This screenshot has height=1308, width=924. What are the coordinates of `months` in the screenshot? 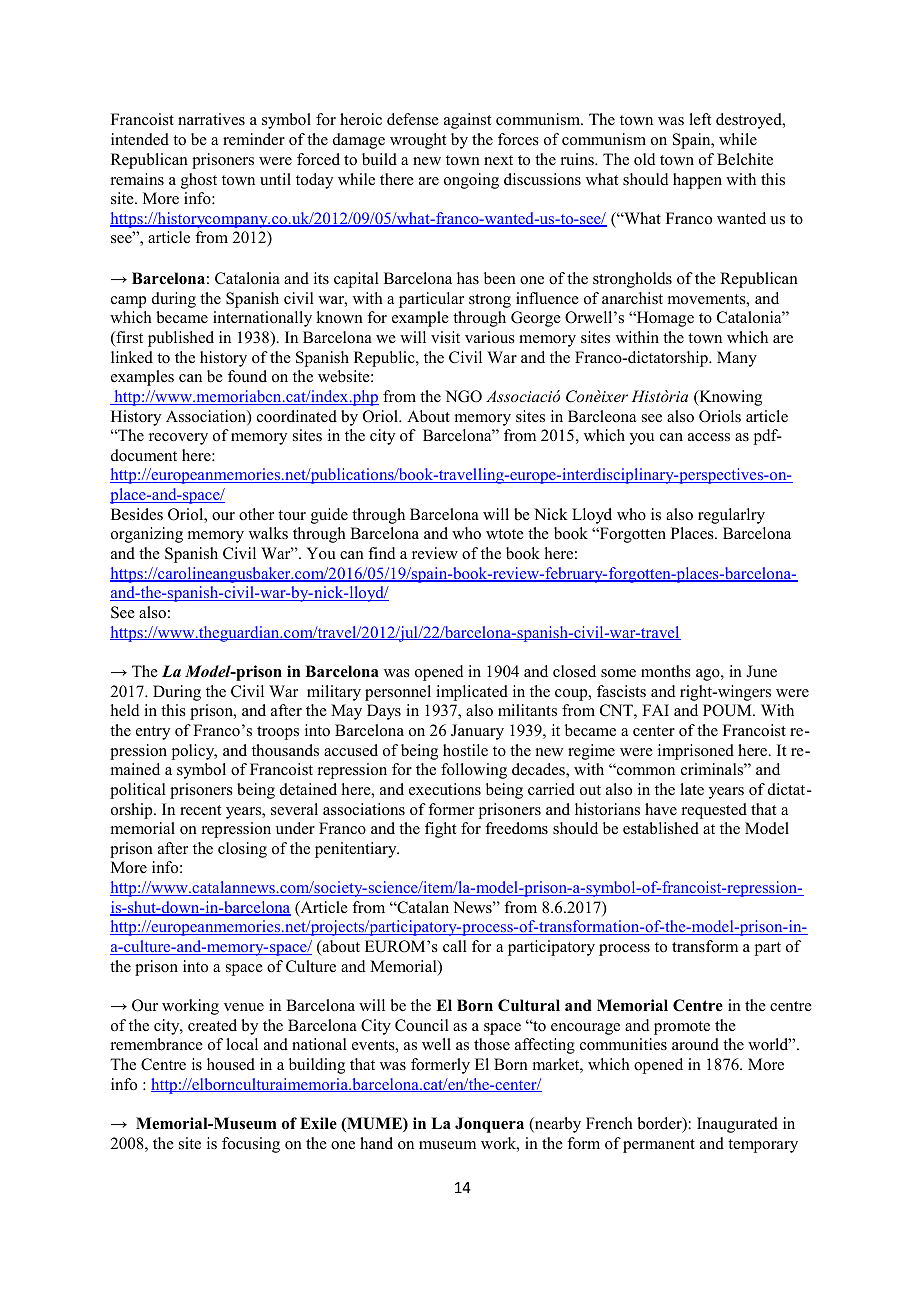 It's located at (666, 671).
